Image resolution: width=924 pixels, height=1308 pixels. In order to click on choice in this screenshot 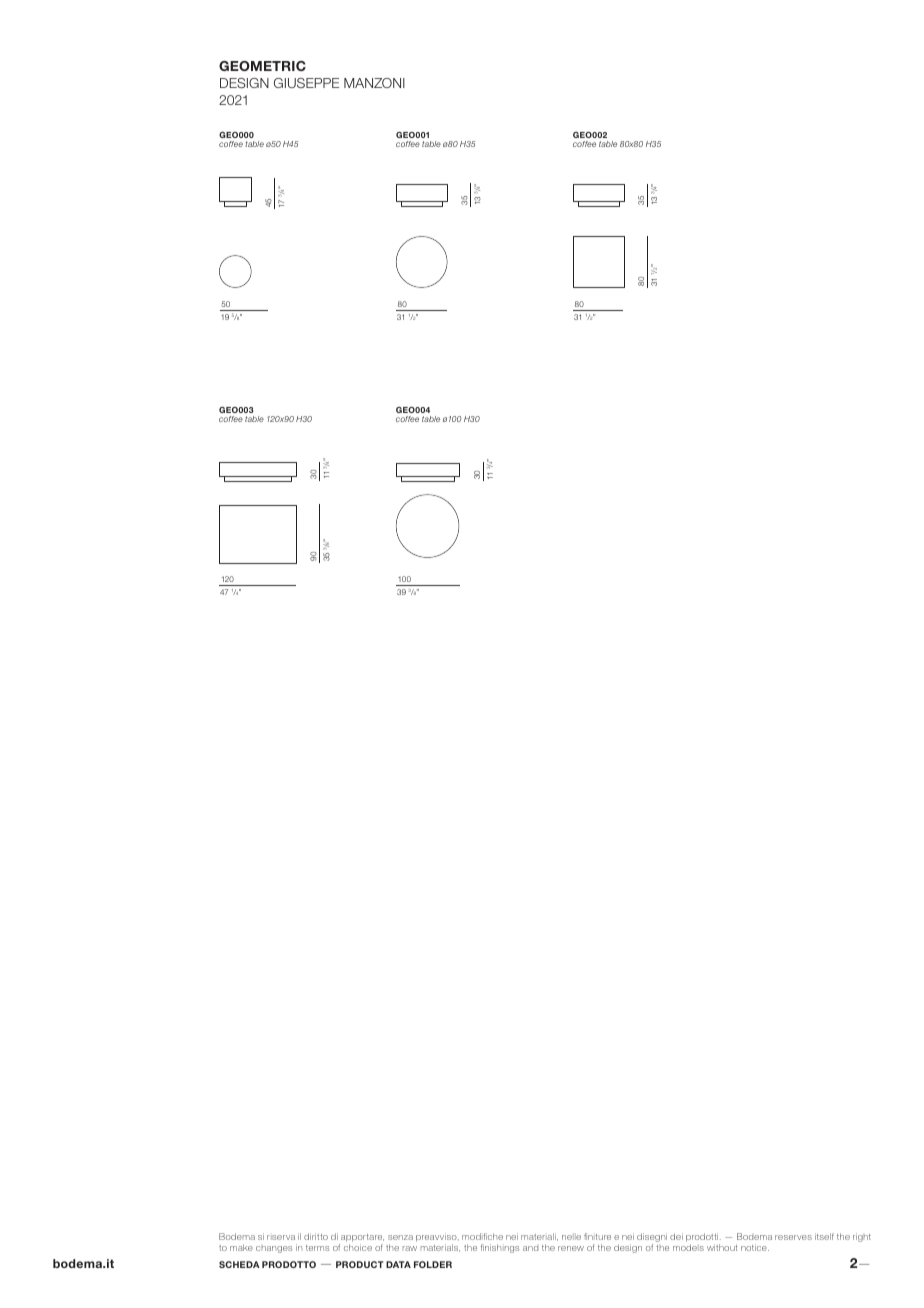, I will do `click(358, 1247)`.
